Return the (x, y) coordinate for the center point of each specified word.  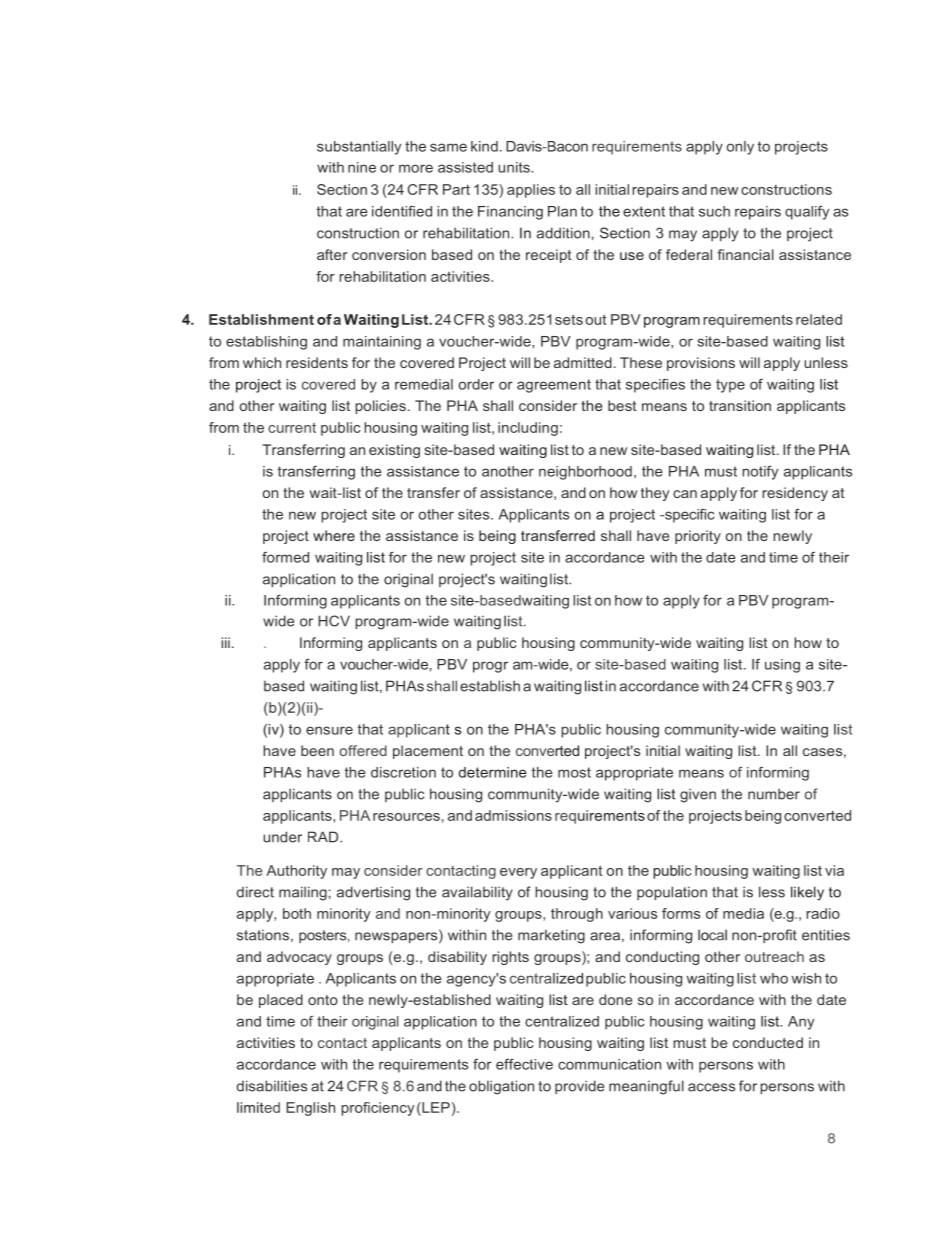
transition (740, 405)
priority (698, 537)
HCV (334, 621)
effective (524, 1064)
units (515, 167)
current (292, 428)
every (518, 873)
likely (807, 893)
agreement (554, 386)
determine (493, 772)
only (740, 148)
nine (362, 167)
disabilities (272, 1086)
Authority (296, 872)
